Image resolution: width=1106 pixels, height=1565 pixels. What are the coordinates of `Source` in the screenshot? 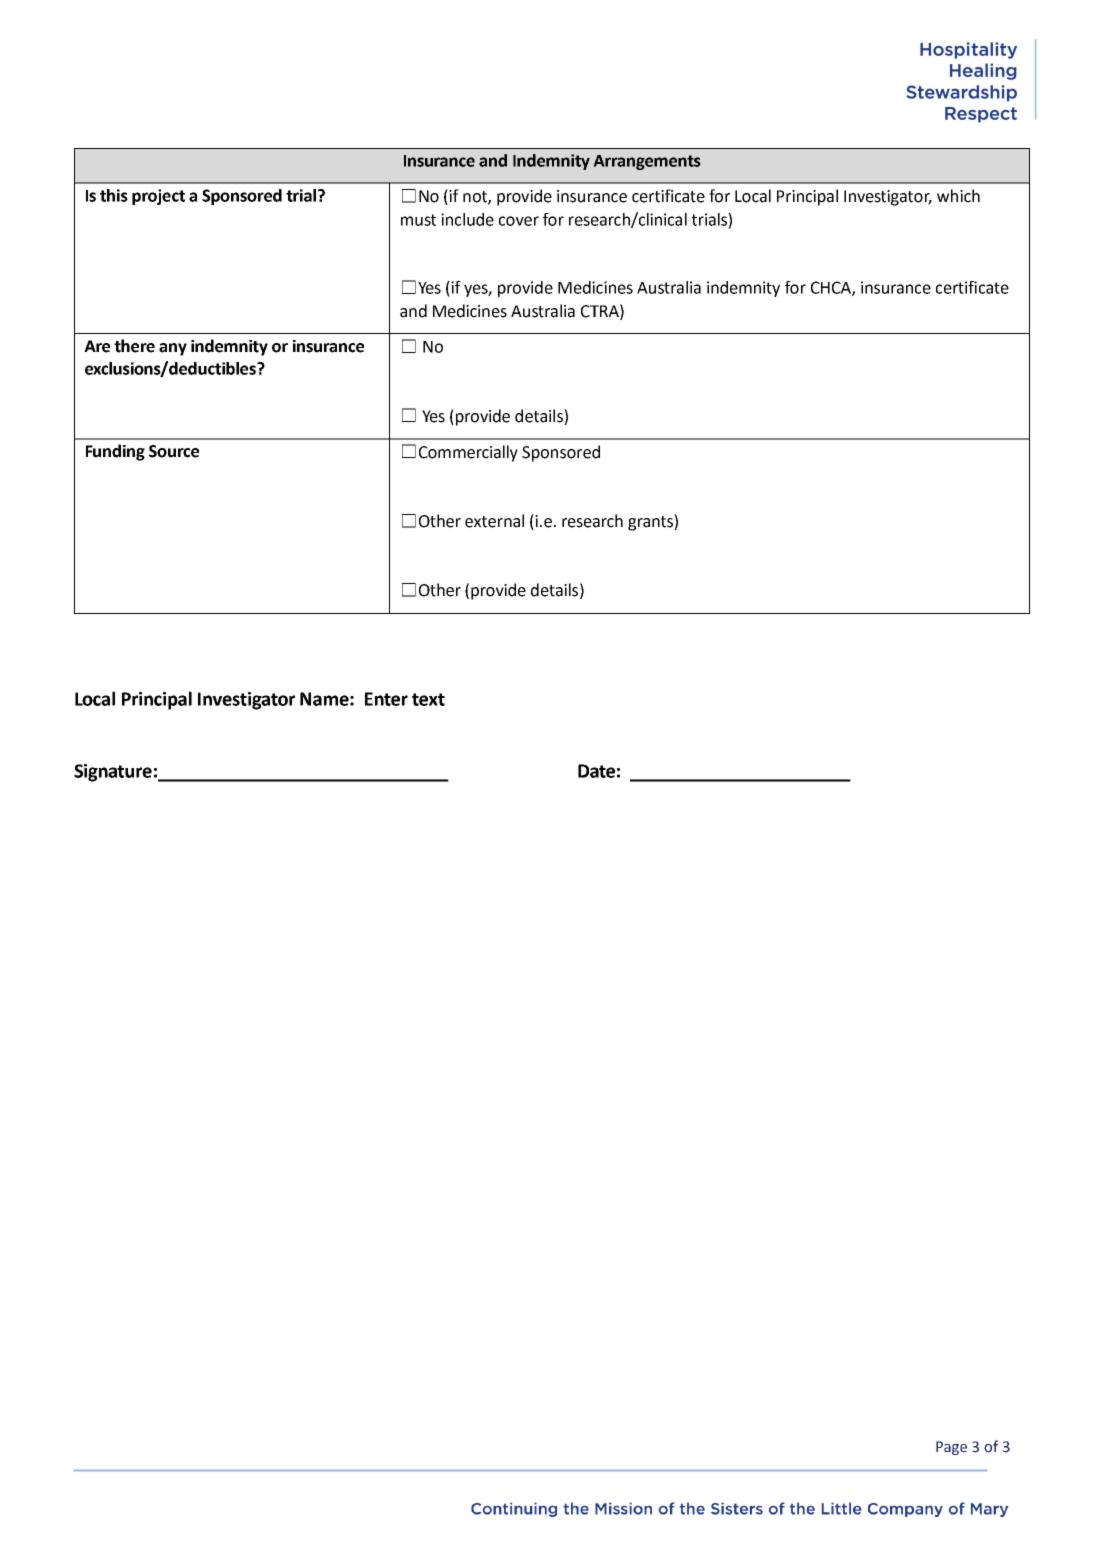 It's located at (174, 451).
